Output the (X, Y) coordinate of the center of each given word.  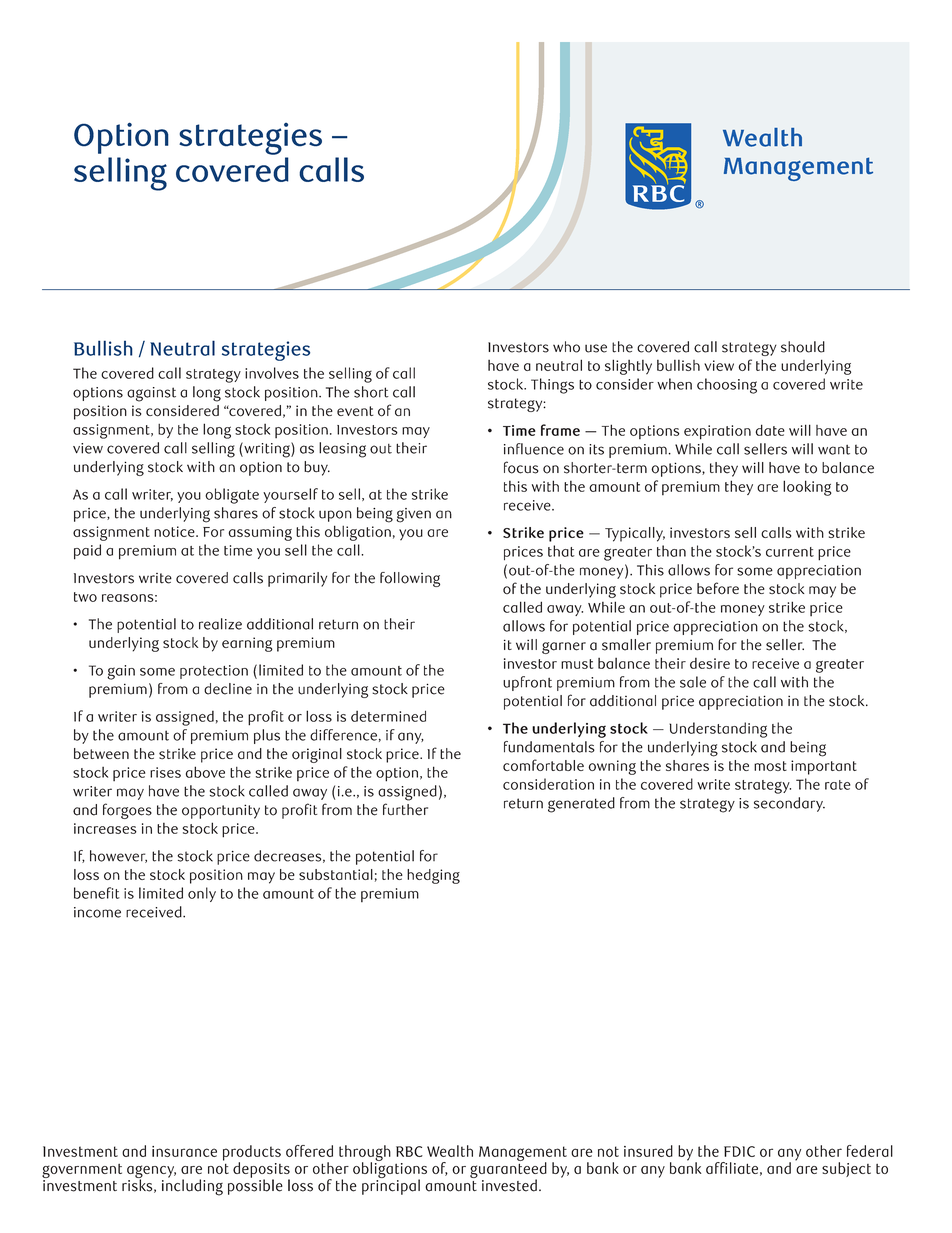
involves (272, 373)
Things (552, 386)
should (803, 347)
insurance (184, 1151)
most (770, 766)
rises (165, 772)
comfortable (543, 765)
